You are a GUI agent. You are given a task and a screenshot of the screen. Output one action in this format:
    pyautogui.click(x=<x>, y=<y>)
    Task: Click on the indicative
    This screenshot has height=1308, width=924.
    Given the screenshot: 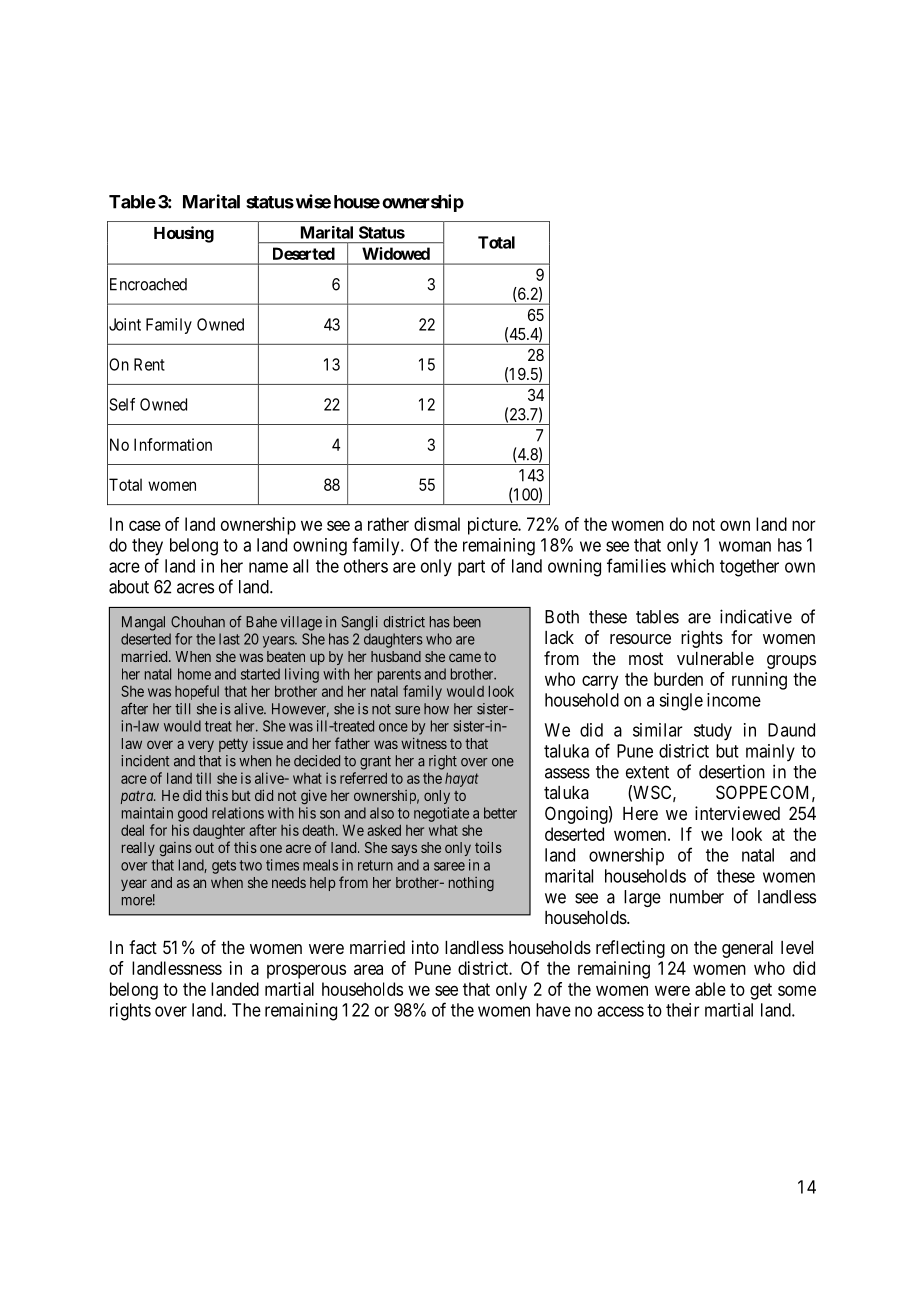 What is the action you would take?
    pyautogui.click(x=756, y=616)
